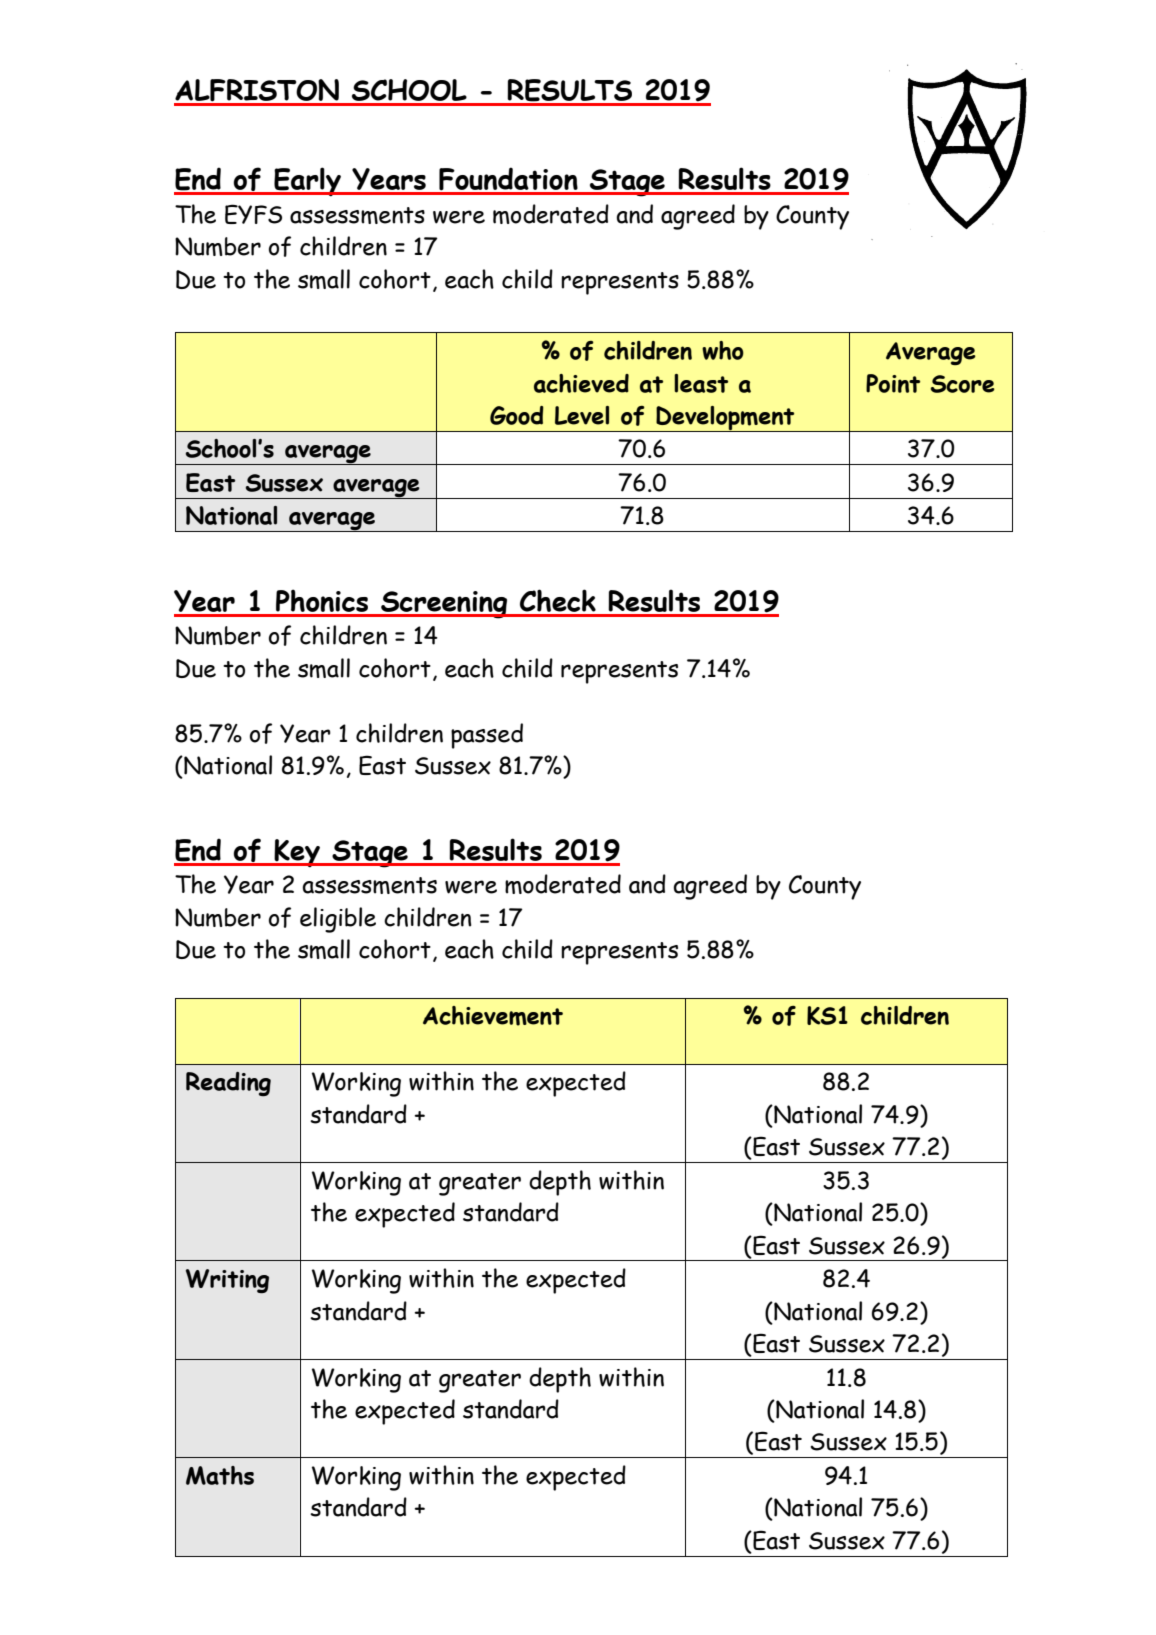  Describe the element at coordinates (487, 736) in the document. I see `passed` at that location.
